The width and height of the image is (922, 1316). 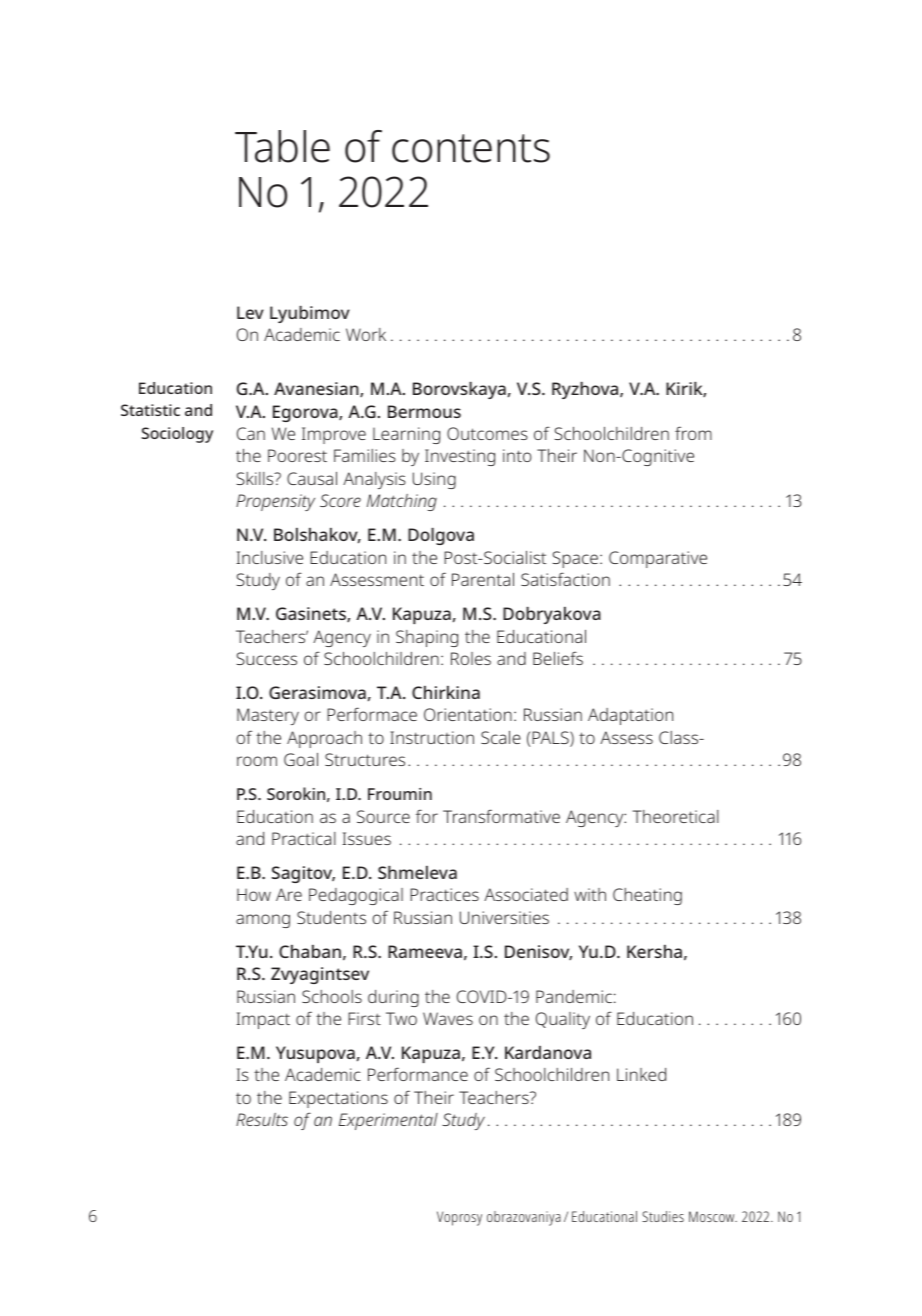 I want to click on Adaptation, so click(x=630, y=716).
